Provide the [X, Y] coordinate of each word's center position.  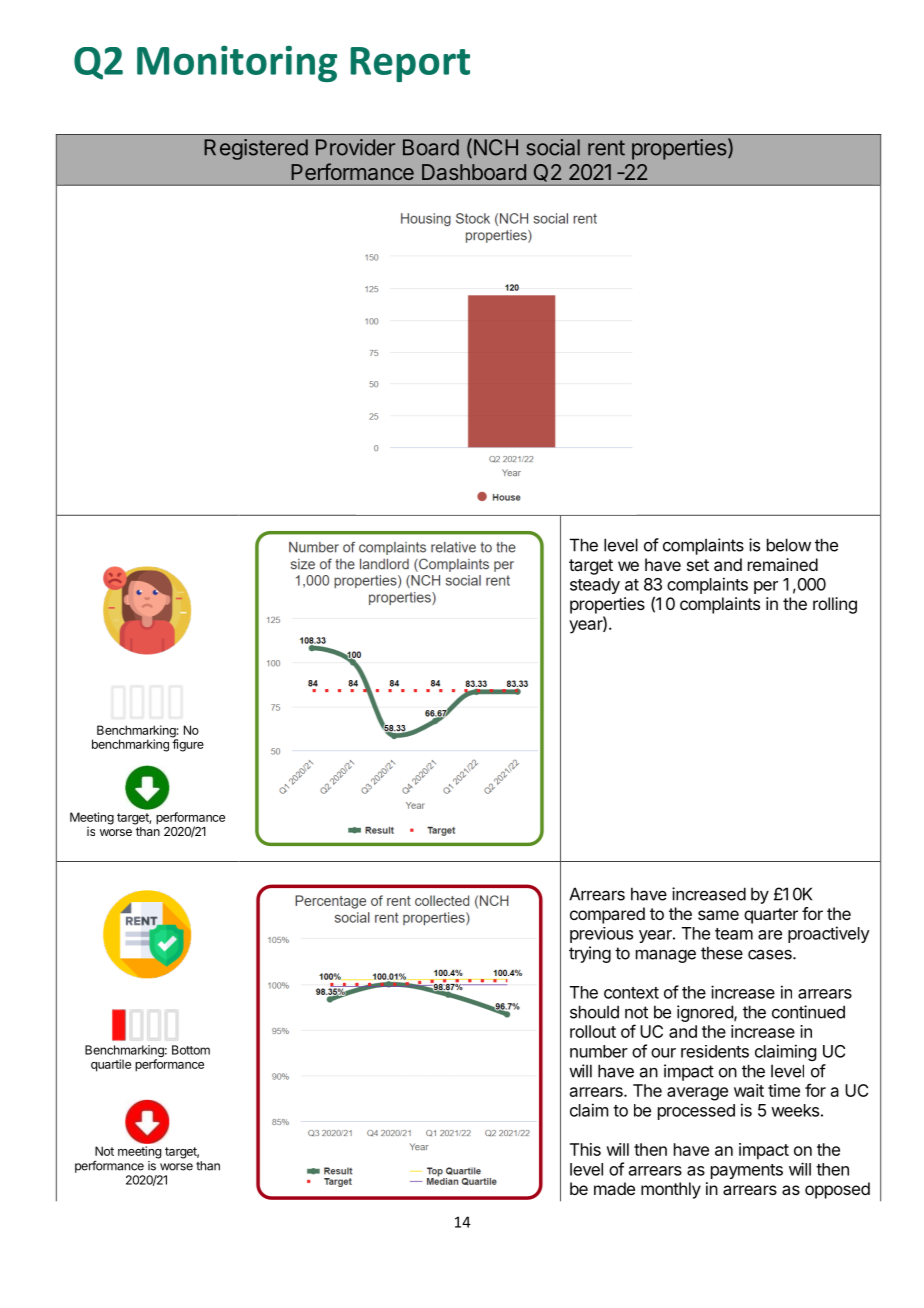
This [585, 1149]
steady [595, 586]
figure [188, 744]
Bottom [191, 1050]
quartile [111, 1065]
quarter [771, 916]
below [789, 545]
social [553, 147]
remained [783, 564]
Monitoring [237, 63]
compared [607, 915]
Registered [256, 149]
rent [606, 148]
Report [410, 64]
